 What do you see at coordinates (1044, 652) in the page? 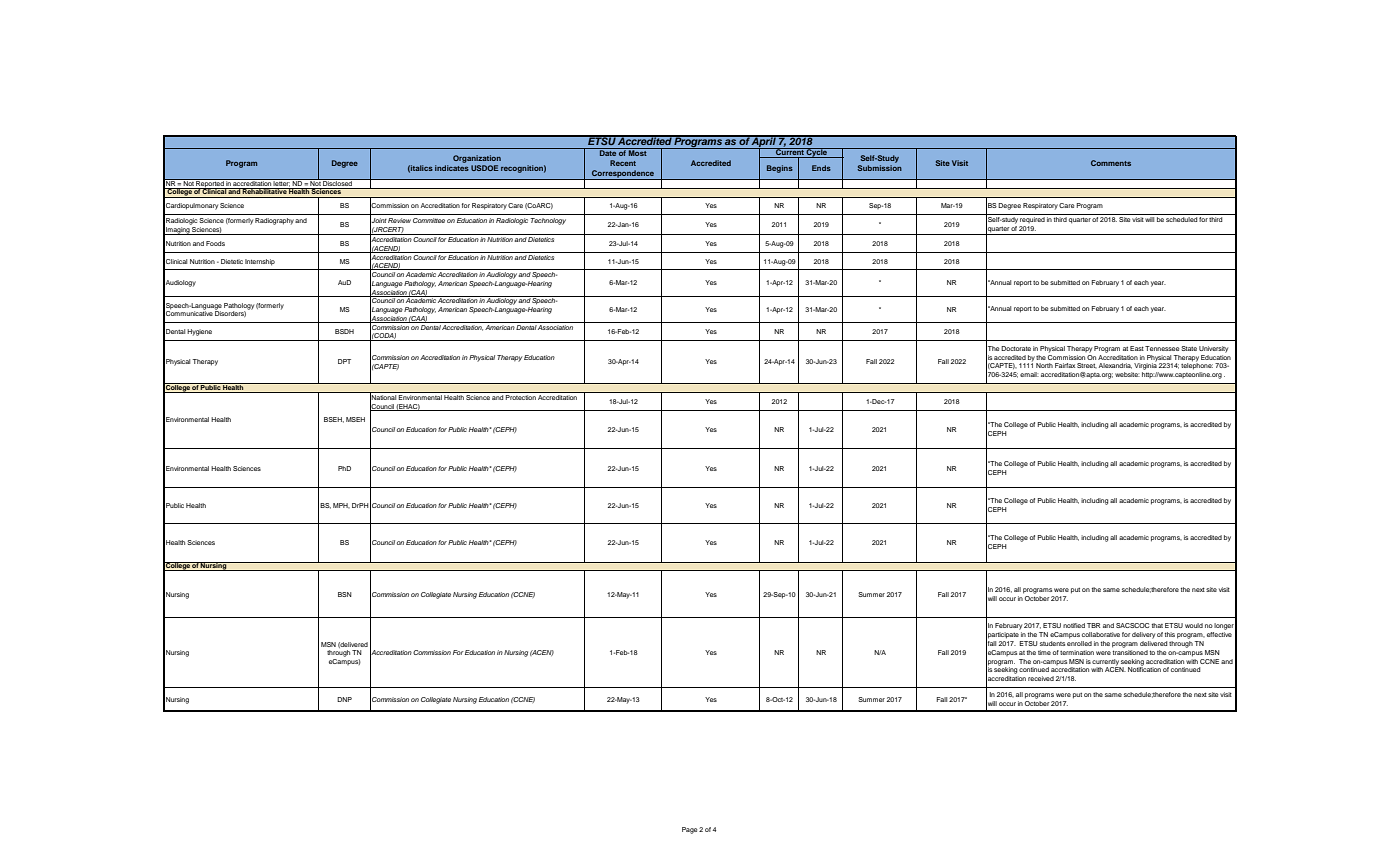
I see `time` at bounding box center [1044, 652].
